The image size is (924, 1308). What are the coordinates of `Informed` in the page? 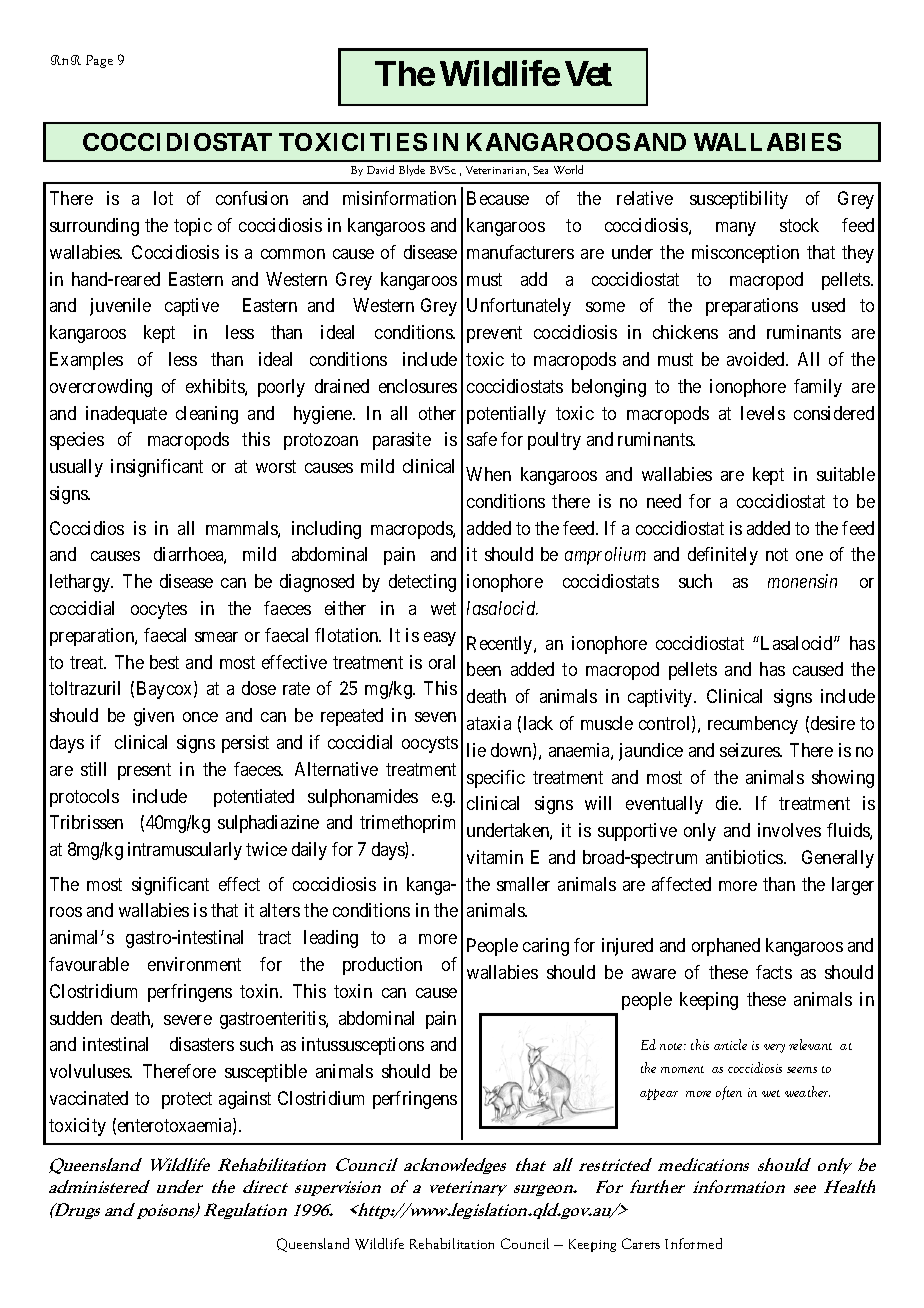 It's located at (693, 1243).
